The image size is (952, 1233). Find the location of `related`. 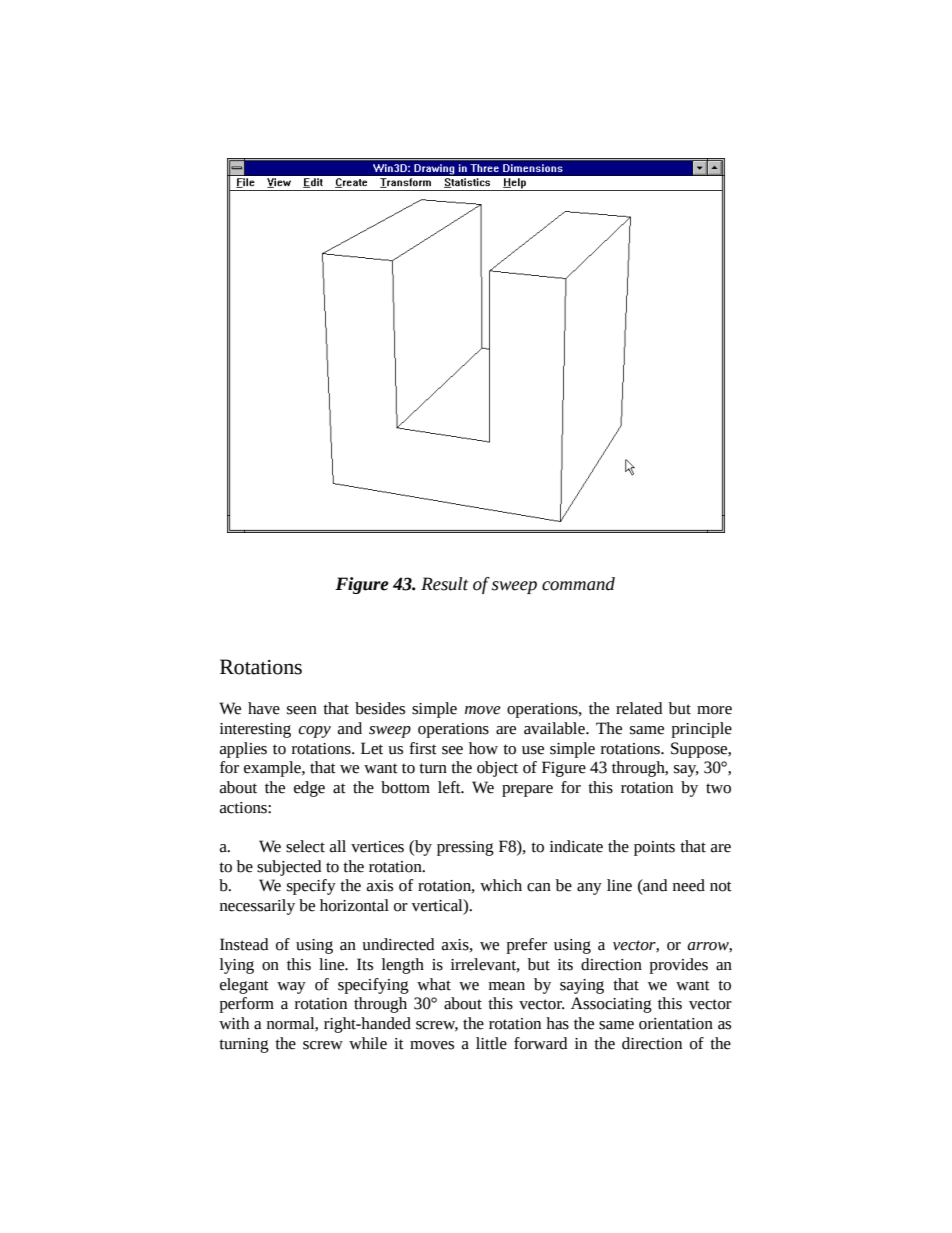

related is located at coordinates (639, 708).
